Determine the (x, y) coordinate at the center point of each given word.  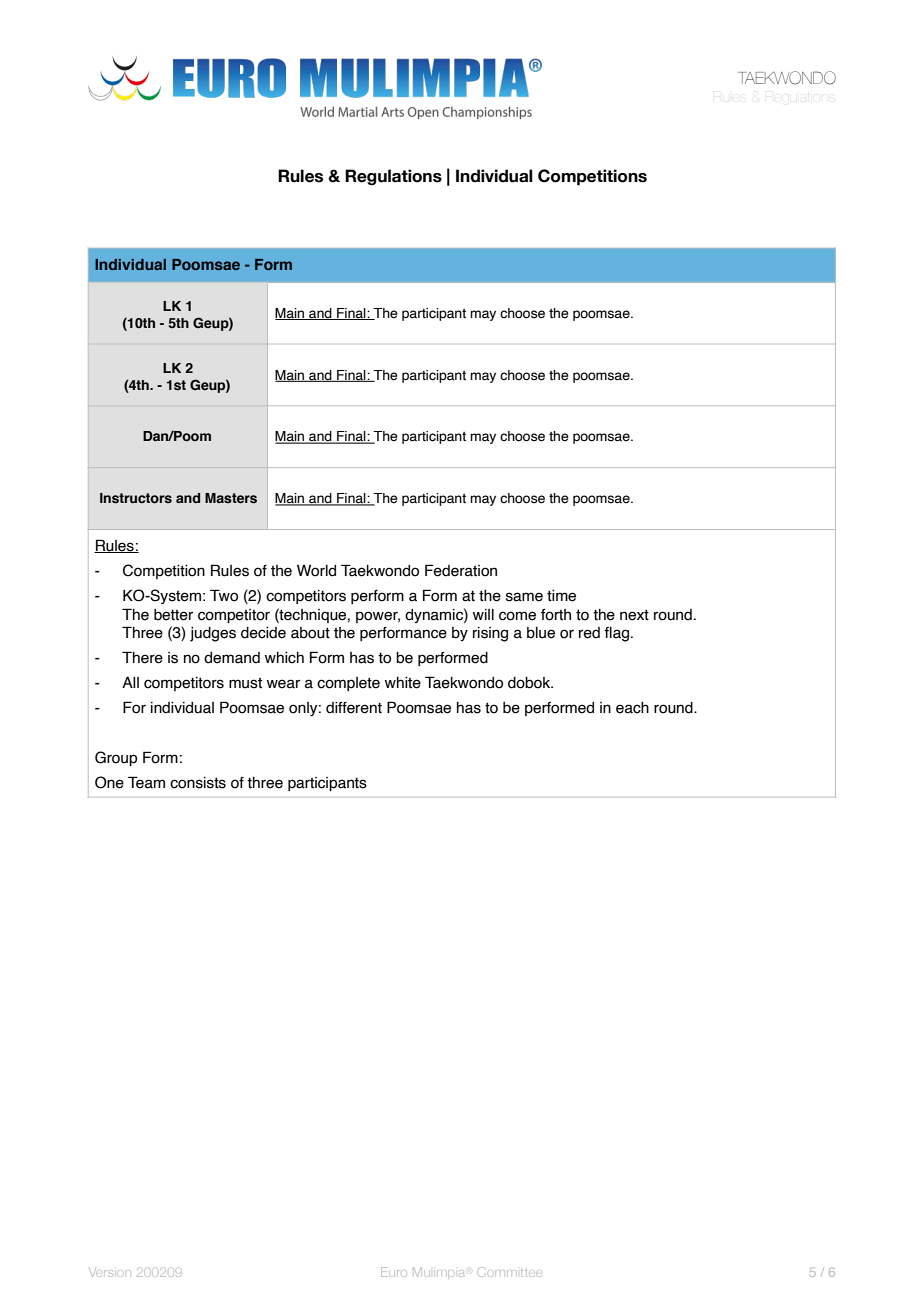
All (130, 682)
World (316, 571)
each (632, 708)
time (561, 596)
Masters (231, 498)
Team (146, 782)
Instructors (136, 498)
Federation (461, 570)
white (403, 683)
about (310, 633)
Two (224, 595)
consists (198, 783)
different (354, 708)
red (589, 633)
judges (213, 634)
